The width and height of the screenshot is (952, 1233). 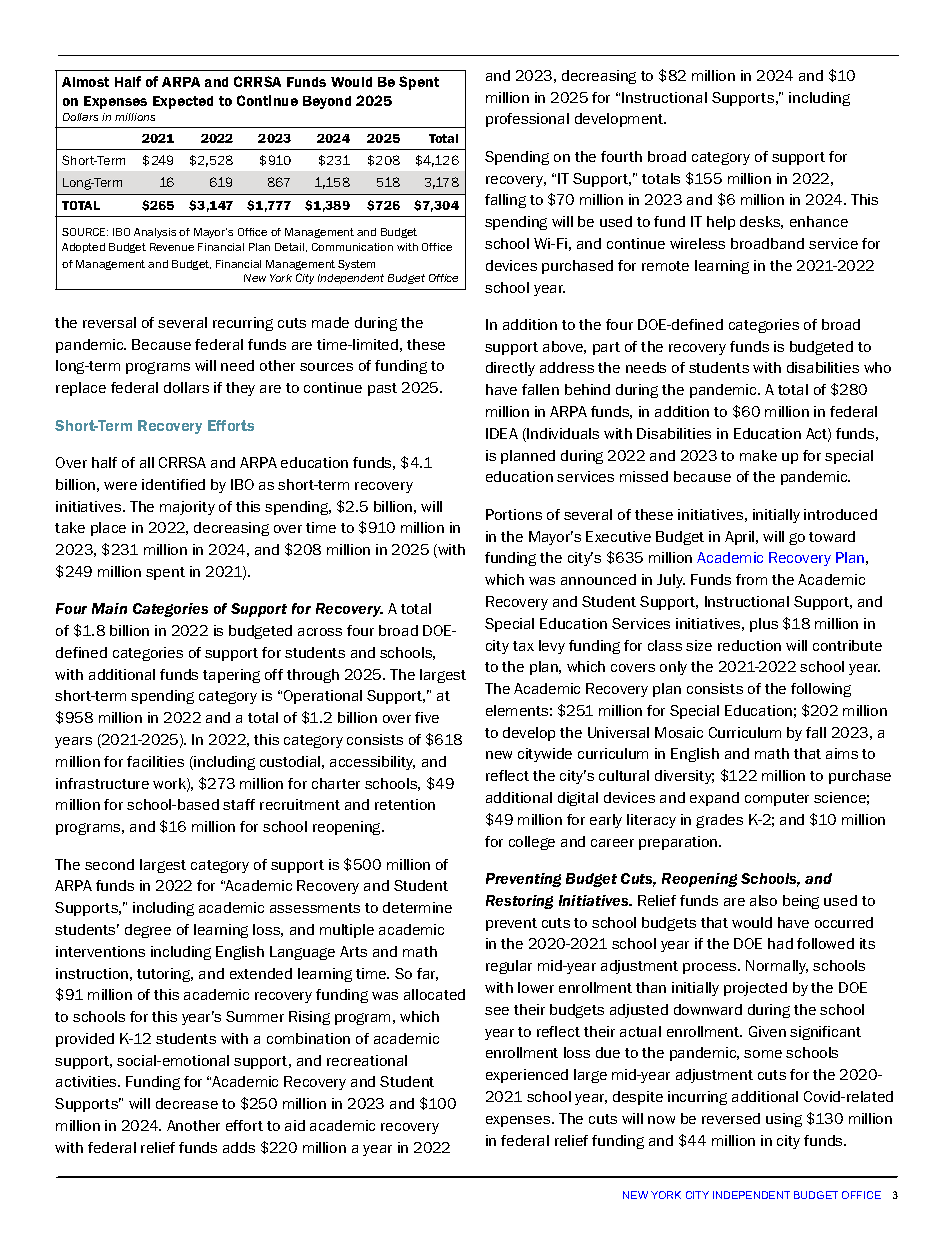 What do you see at coordinates (523, 646) in the screenshot?
I see `tax` at bounding box center [523, 646].
